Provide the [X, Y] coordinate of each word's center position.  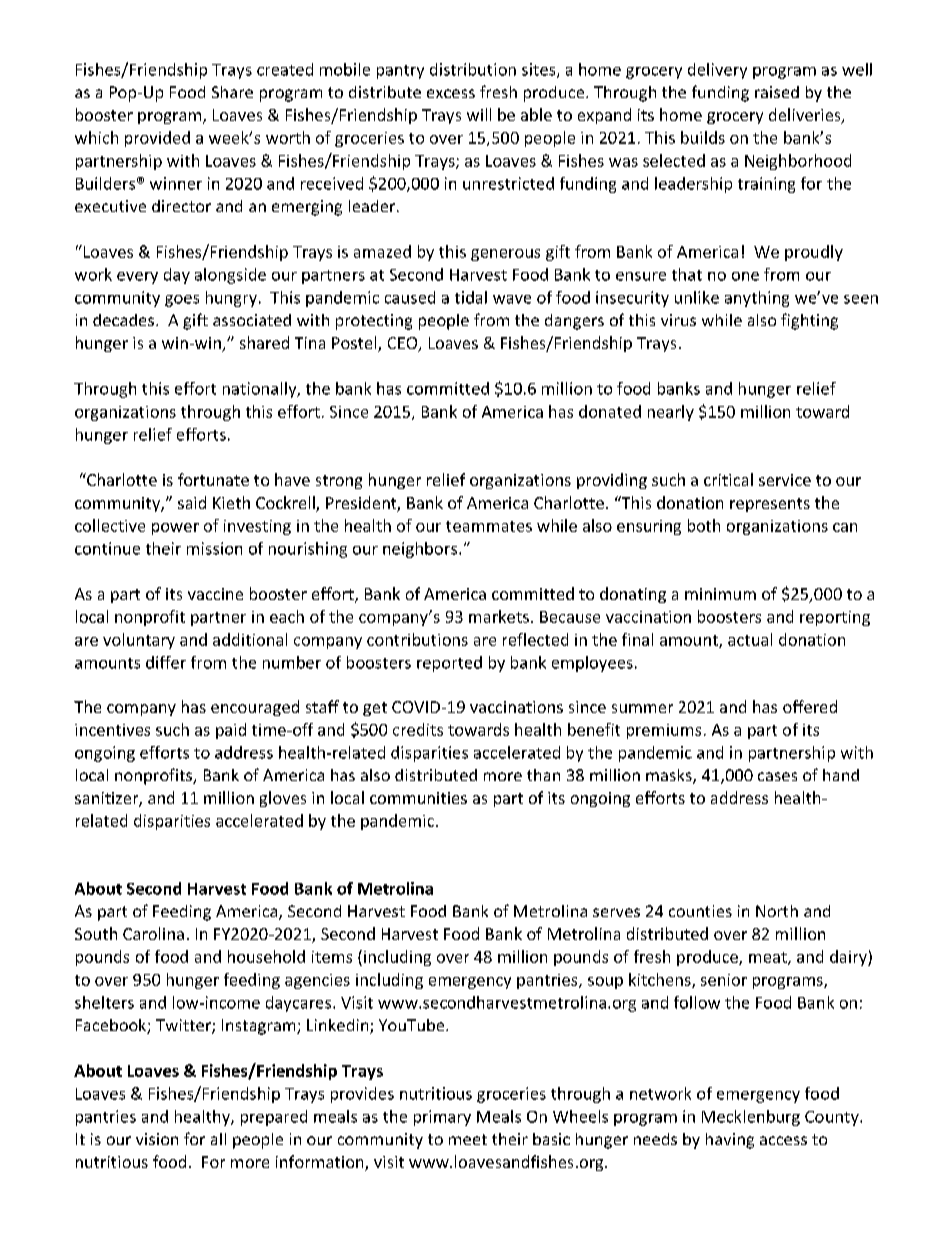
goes [182, 301]
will [479, 114]
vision [157, 1139]
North [777, 911]
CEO [404, 344]
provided [157, 139]
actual [750, 639]
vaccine [215, 594]
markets [499, 616]
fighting [809, 321]
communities [418, 798]
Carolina [153, 933]
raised [777, 92]
